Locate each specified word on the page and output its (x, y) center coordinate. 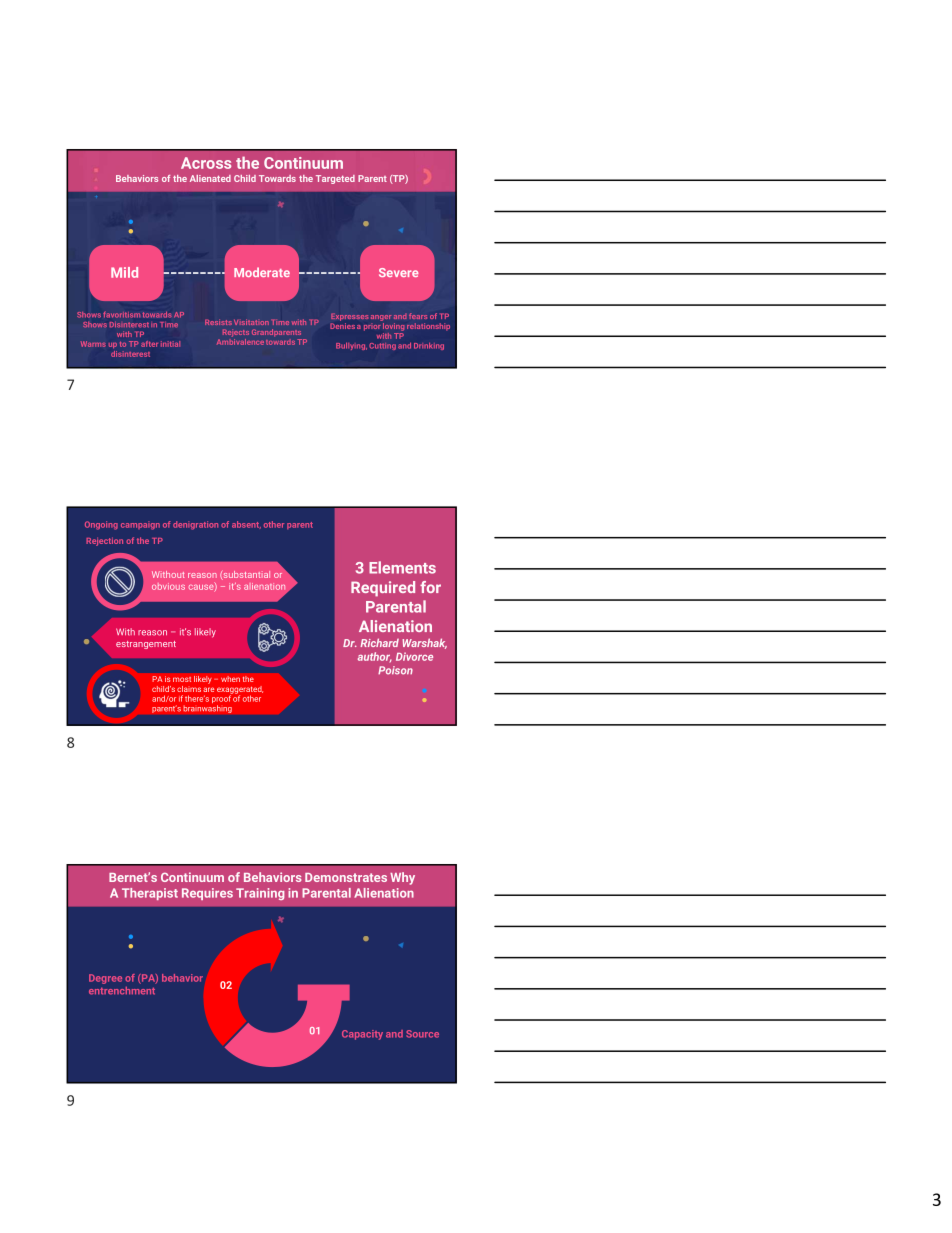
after (149, 344)
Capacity (362, 1035)
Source (422, 1034)
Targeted (335, 179)
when (230, 679)
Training (260, 894)
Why (402, 878)
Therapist (150, 894)
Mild (124, 272)
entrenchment (122, 991)
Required (383, 589)
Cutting (382, 346)
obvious (168, 586)
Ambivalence (240, 340)
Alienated (210, 178)
